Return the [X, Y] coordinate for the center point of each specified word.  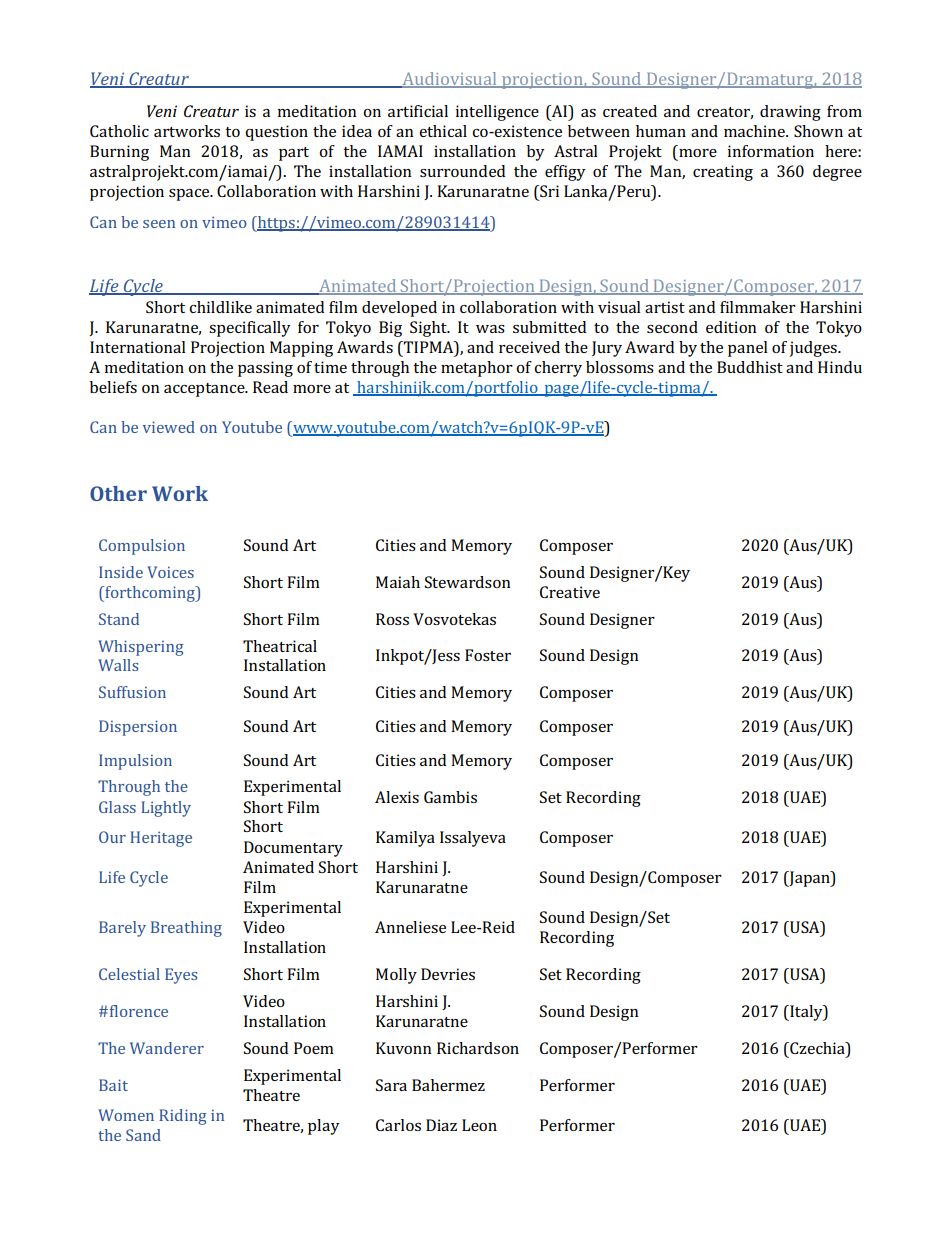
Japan [809, 879]
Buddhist [750, 367]
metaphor [477, 369]
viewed [169, 427]
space [190, 195]
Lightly [166, 809]
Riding [183, 1117]
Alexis [397, 797]
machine [755, 131]
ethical [443, 131]
